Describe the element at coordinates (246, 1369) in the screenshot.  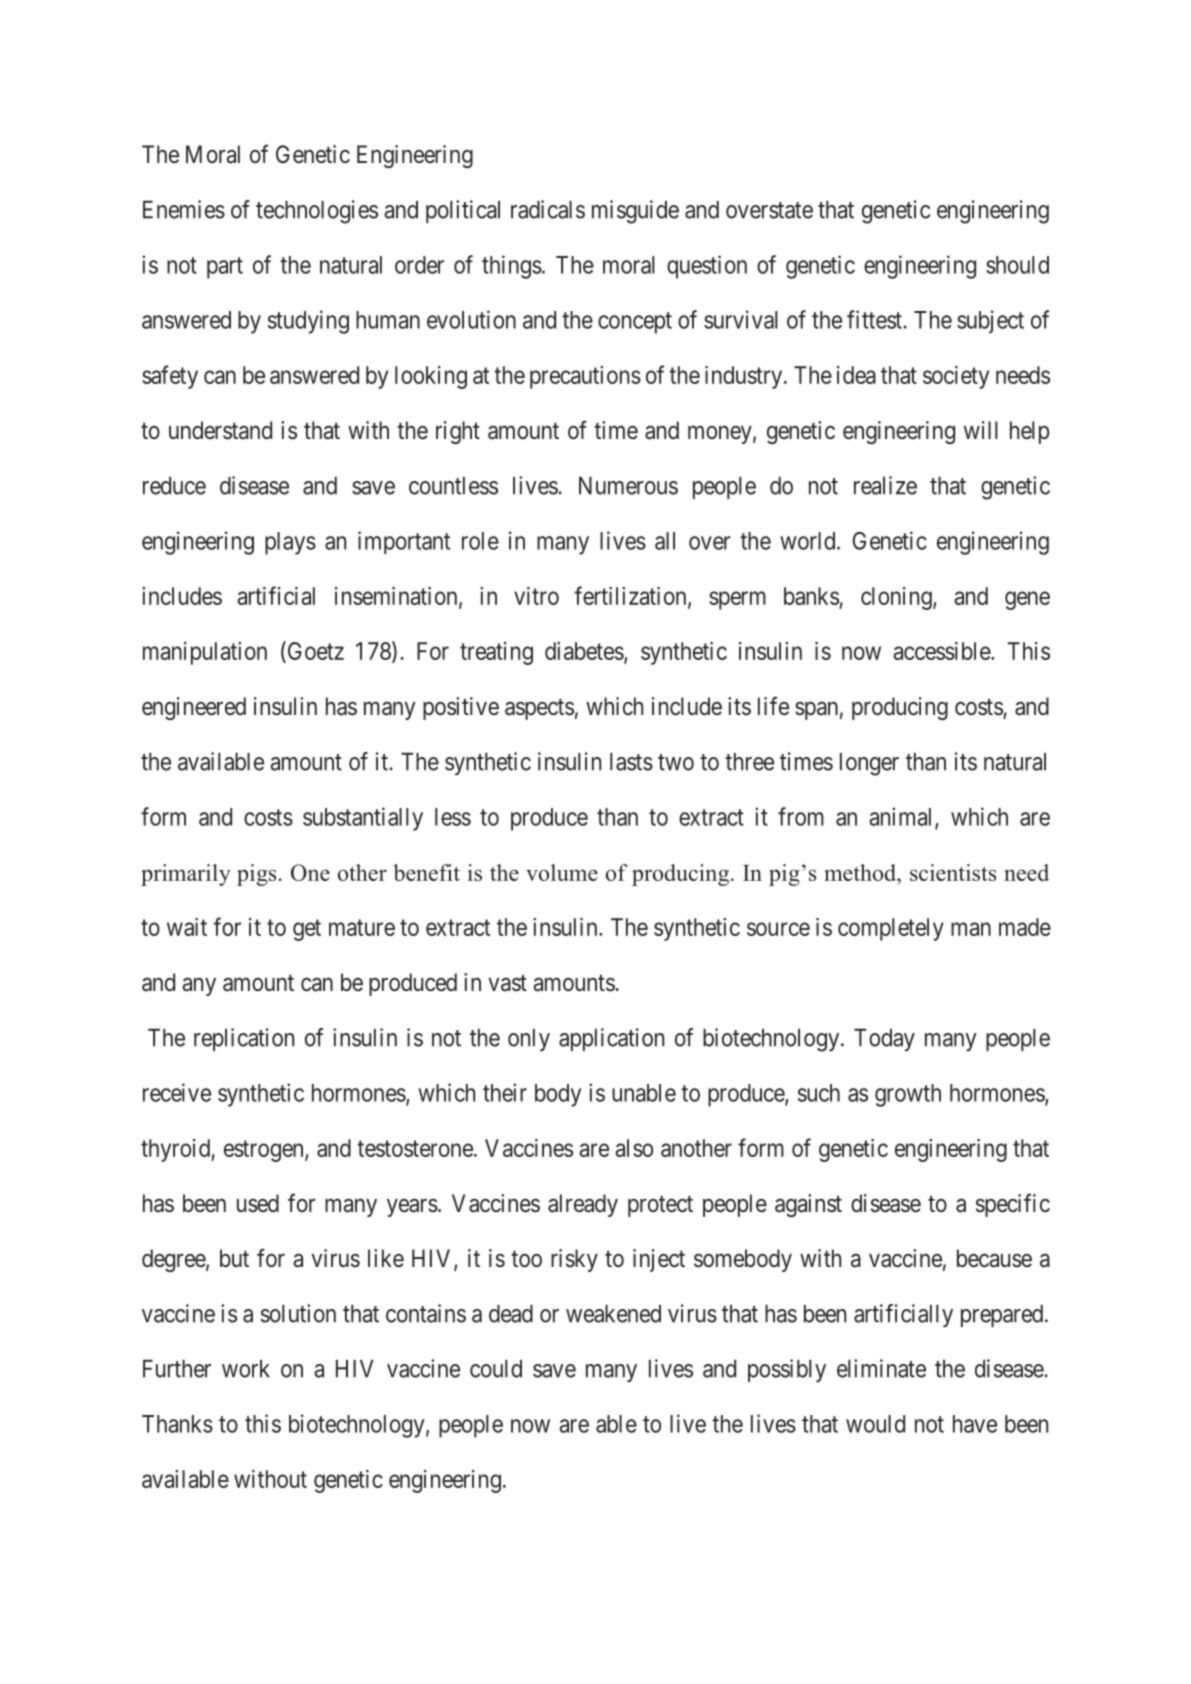
I see `work` at that location.
